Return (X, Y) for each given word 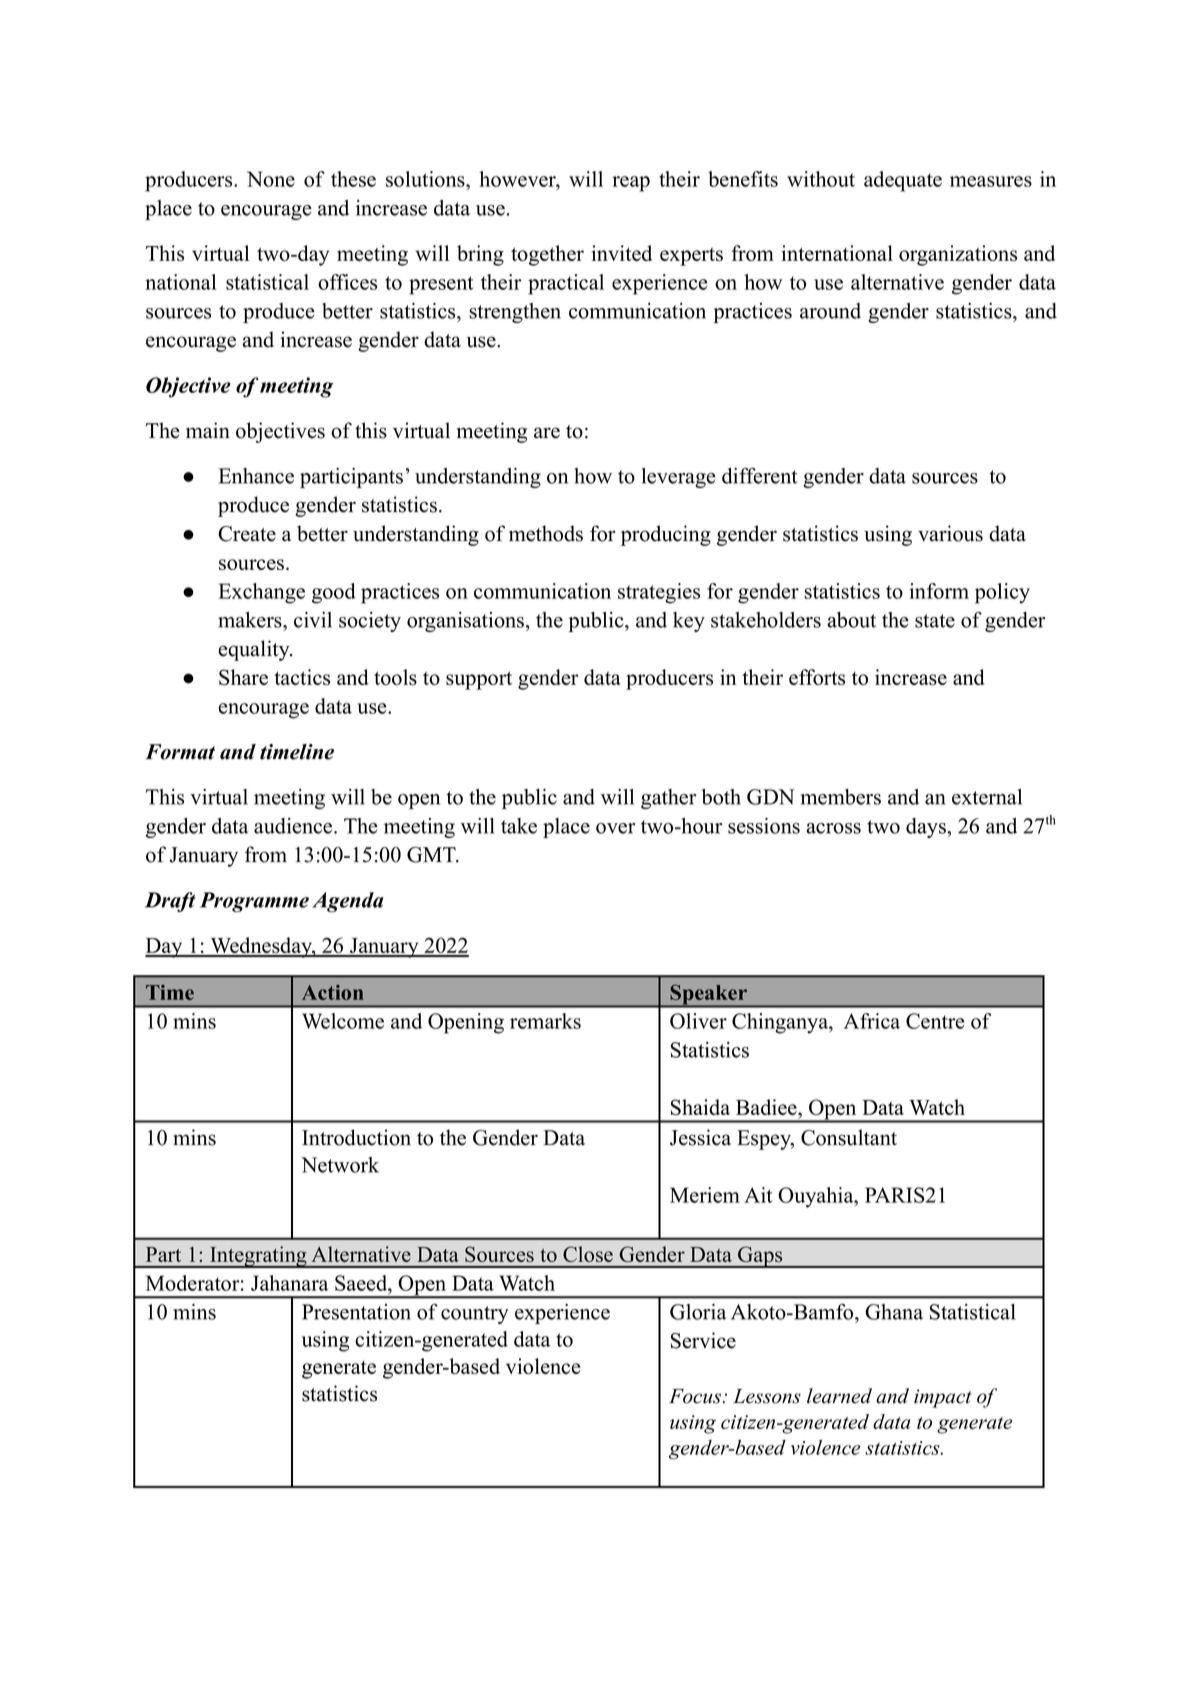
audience (294, 826)
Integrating (258, 1257)
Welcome (343, 1021)
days (927, 828)
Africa (872, 1021)
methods (546, 533)
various (950, 533)
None (271, 179)
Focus (695, 1396)
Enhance (256, 476)
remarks (545, 1021)
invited (621, 253)
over (616, 828)
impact (943, 1398)
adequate (903, 181)
